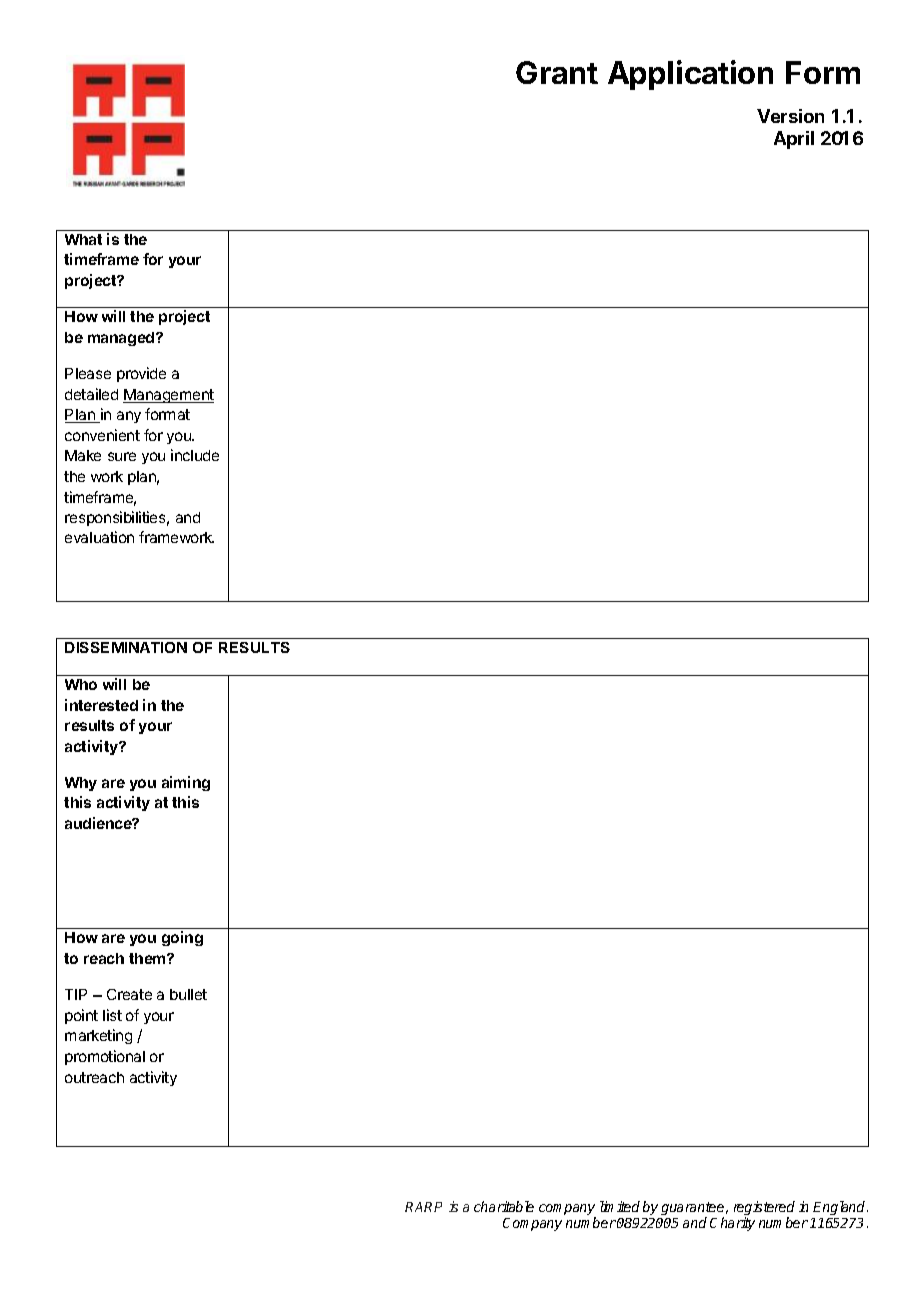 This document has width=924, height=1308. Describe the element at coordinates (105, 1057) in the document. I see `promotional` at that location.
